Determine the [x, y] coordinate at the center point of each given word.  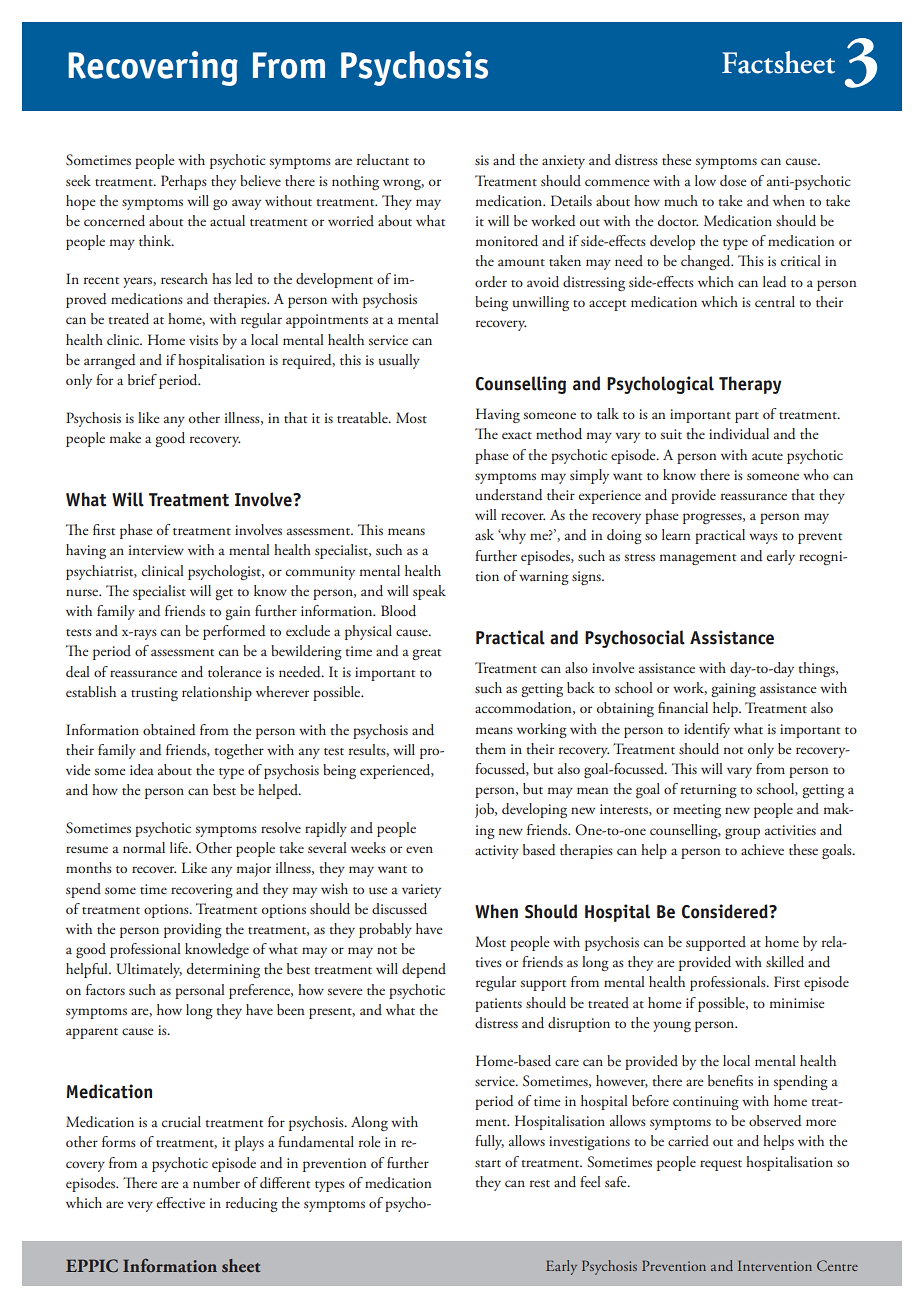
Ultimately [149, 970]
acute [767, 456]
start [488, 1163]
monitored [507, 241]
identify [707, 730]
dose [733, 181]
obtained [169, 730]
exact [517, 435]
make [125, 437]
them [490, 748]
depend [424, 970]
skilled [785, 962]
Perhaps [184, 182]
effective [181, 1202]
